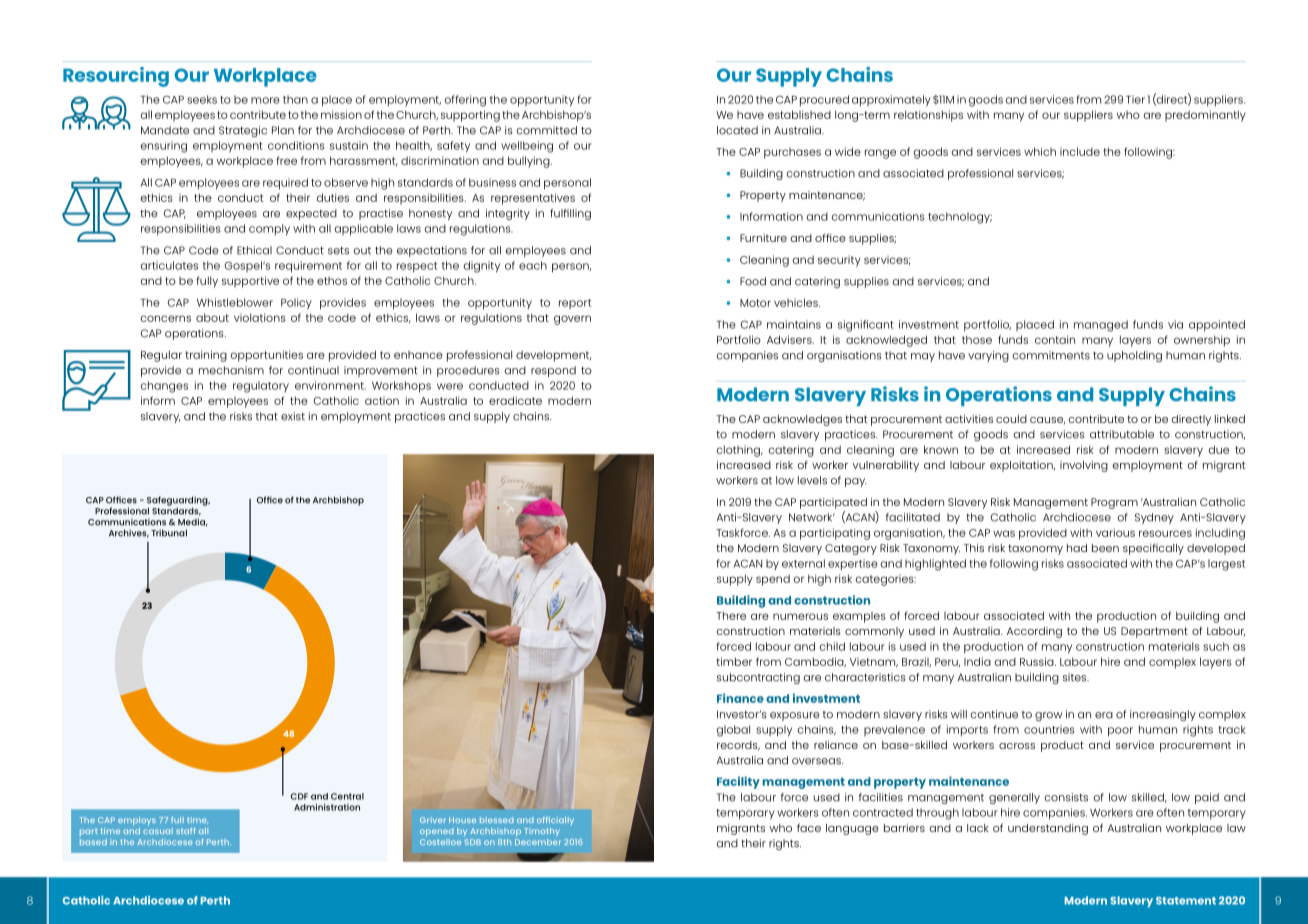 The image size is (1308, 924). I want to click on staff, so click(185, 831).
